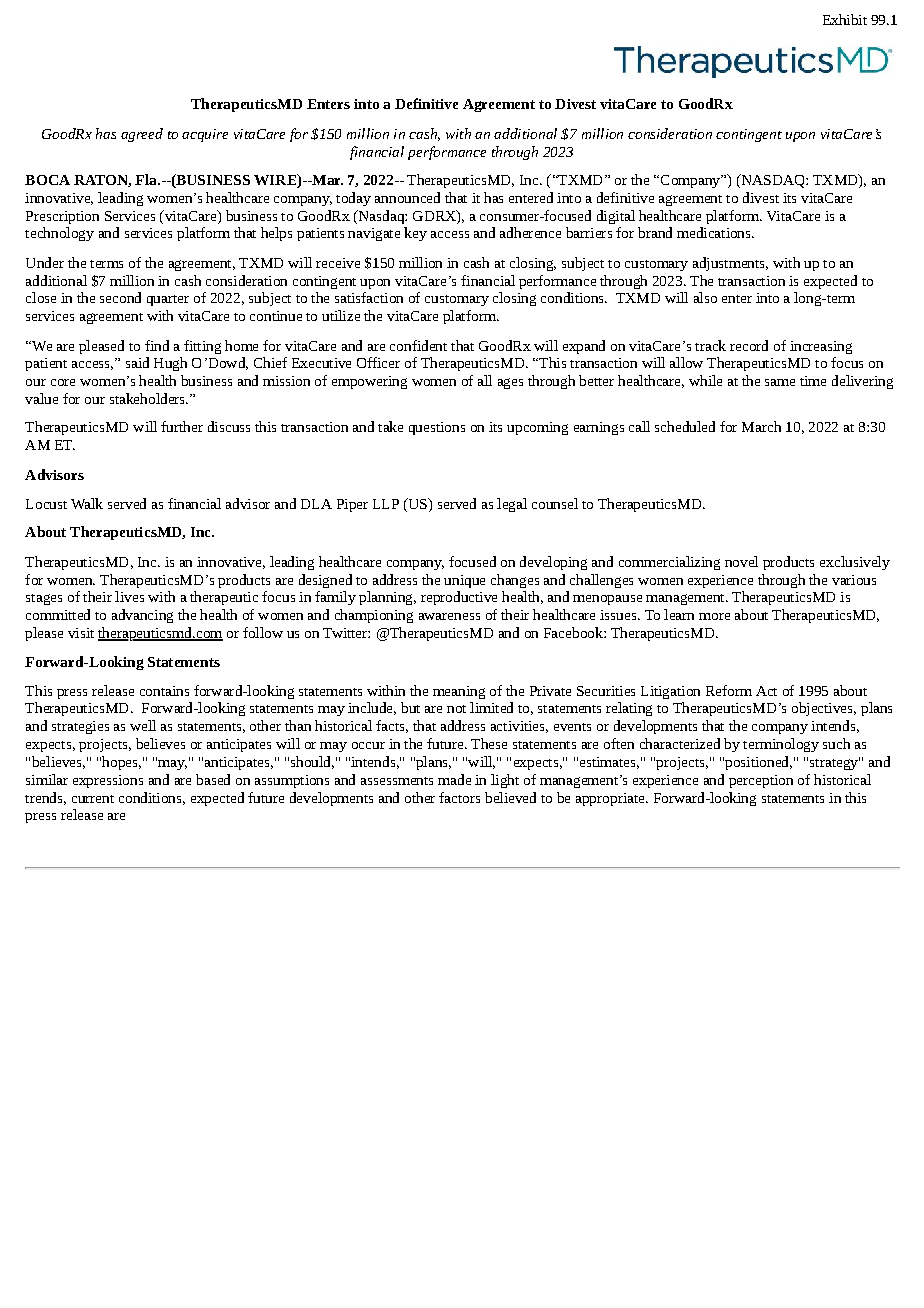  What do you see at coordinates (437, 428) in the screenshot?
I see `questions` at bounding box center [437, 428].
